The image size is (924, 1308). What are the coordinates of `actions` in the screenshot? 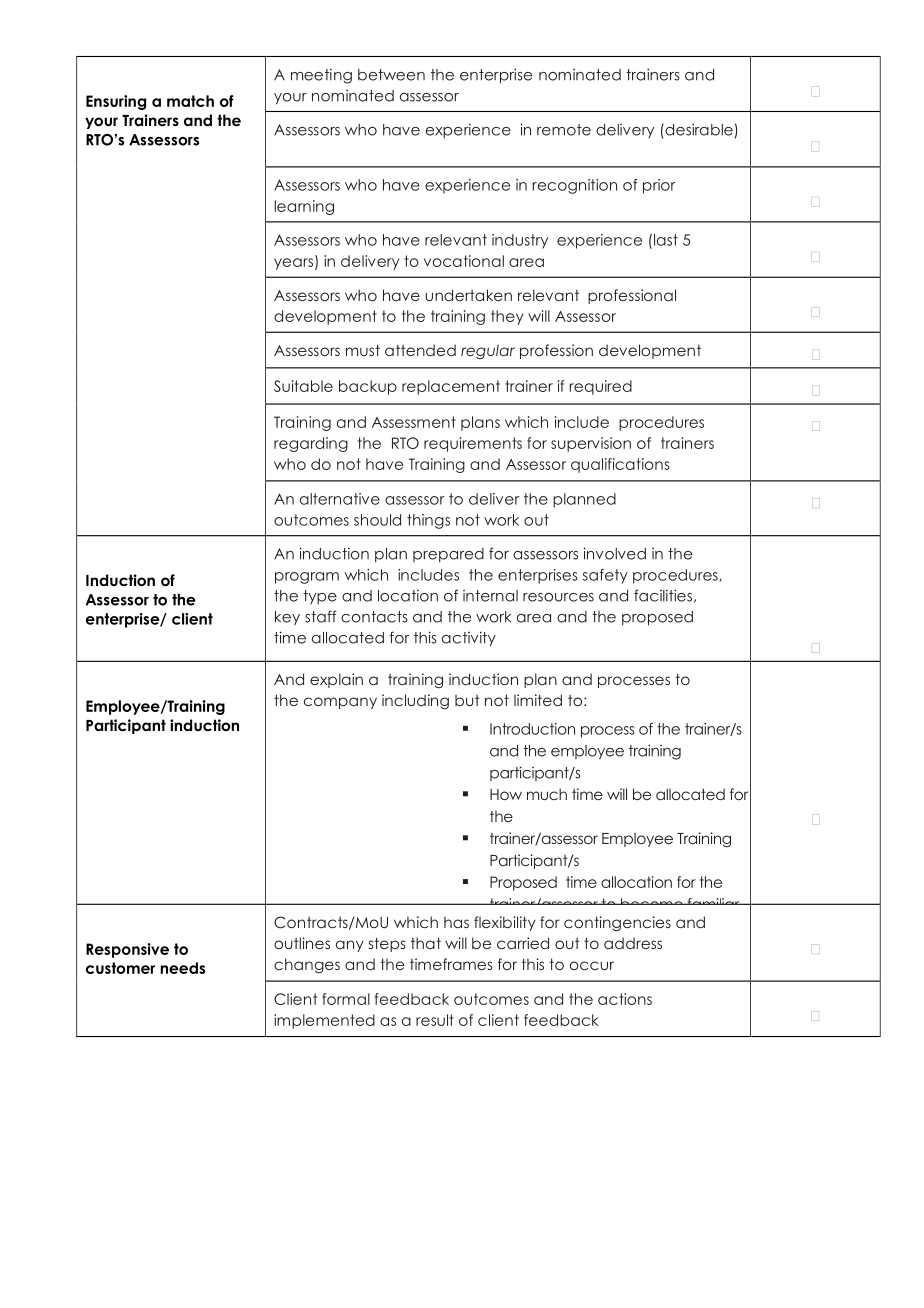 It's located at (625, 999).
